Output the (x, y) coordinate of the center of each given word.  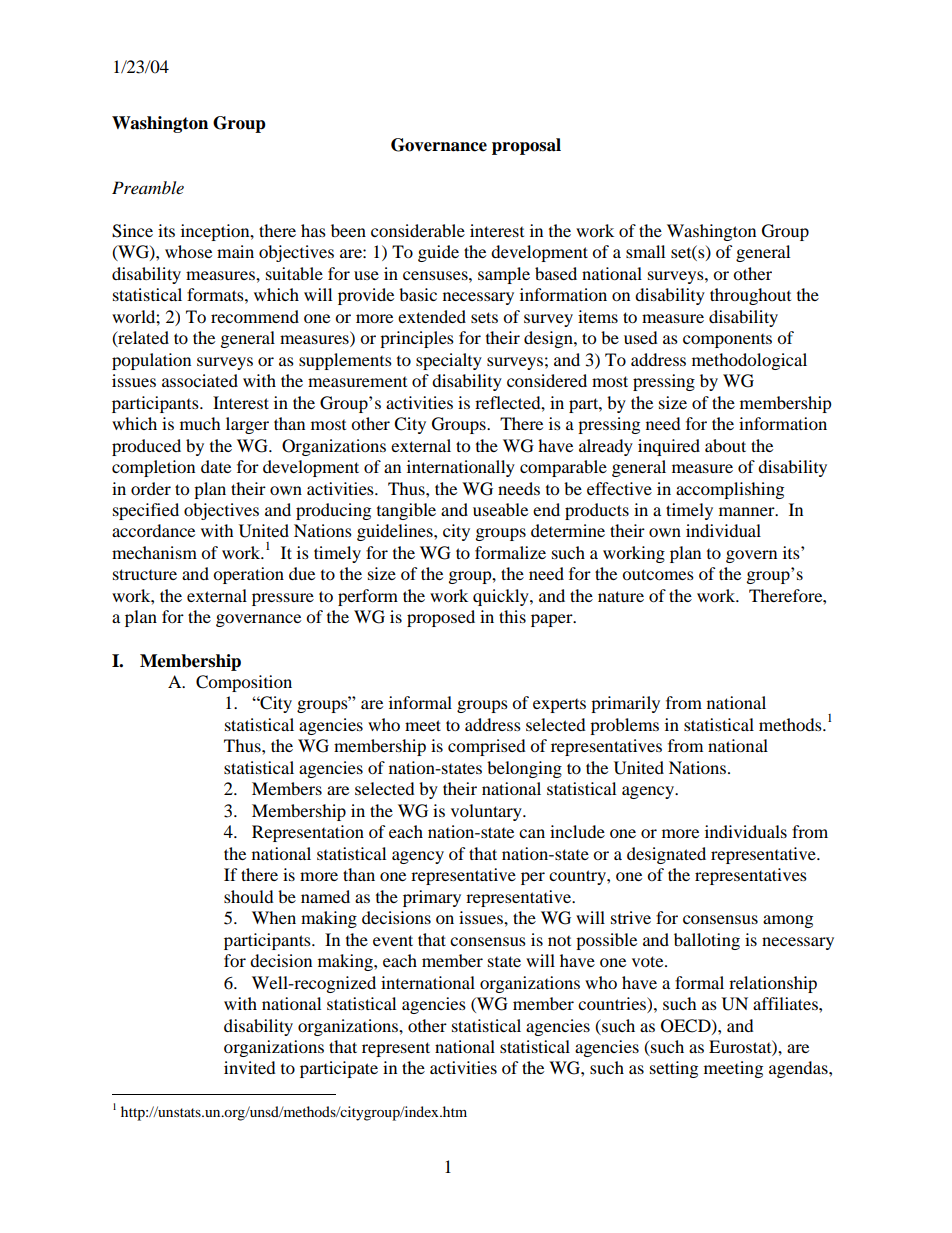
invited (250, 1067)
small (645, 251)
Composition (244, 683)
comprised (487, 747)
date (216, 466)
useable (500, 509)
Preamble (148, 187)
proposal (526, 146)
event (393, 940)
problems (624, 726)
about (725, 445)
